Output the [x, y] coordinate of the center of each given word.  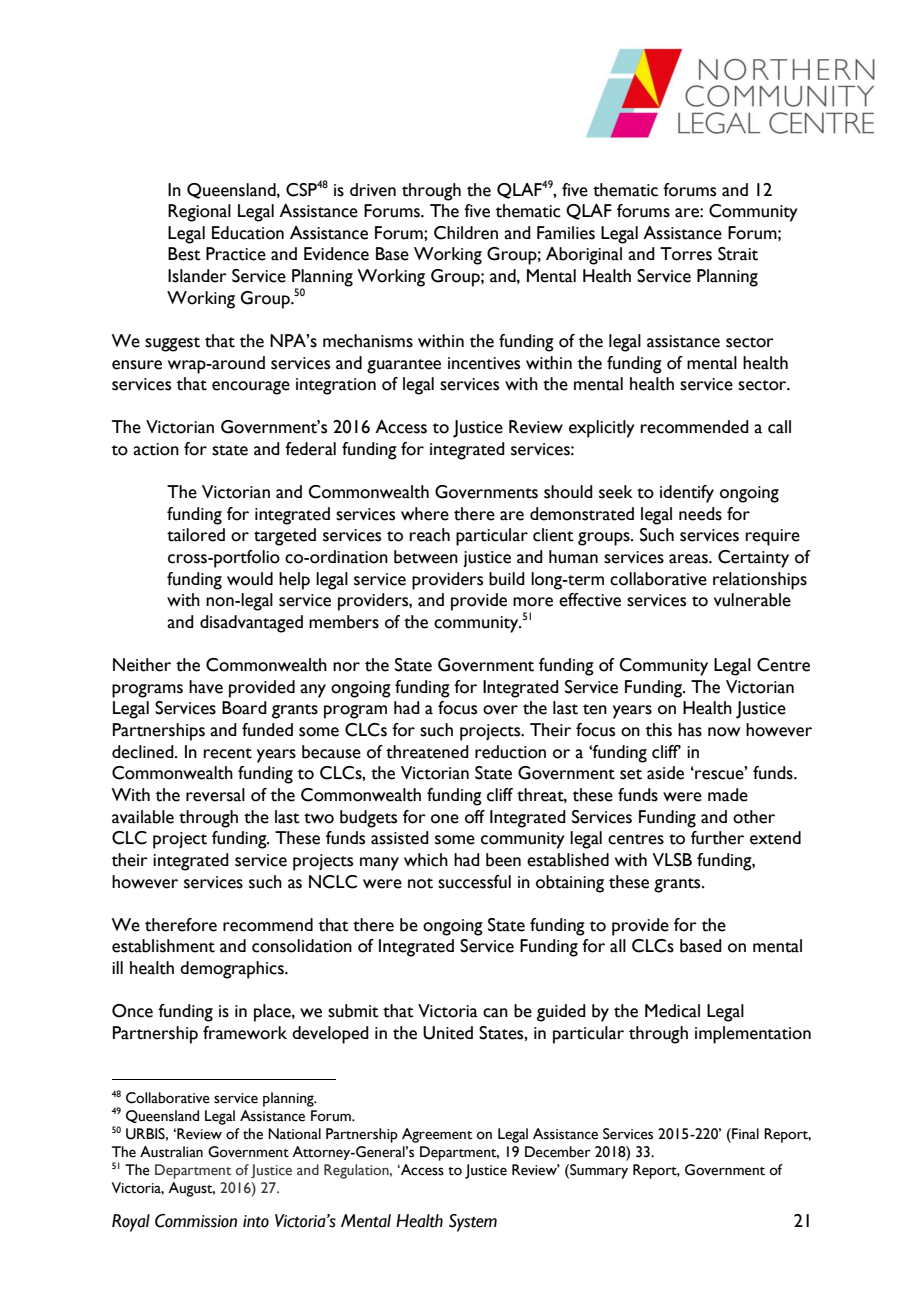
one [445, 819]
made [728, 795]
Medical [672, 1011]
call [779, 427]
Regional [199, 213]
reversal [215, 795]
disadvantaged [251, 624]
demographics [233, 970]
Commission [196, 1221]
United [448, 1033]
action [156, 449]
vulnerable [752, 600]
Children [466, 233]
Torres [686, 254]
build [507, 579]
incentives [484, 363]
